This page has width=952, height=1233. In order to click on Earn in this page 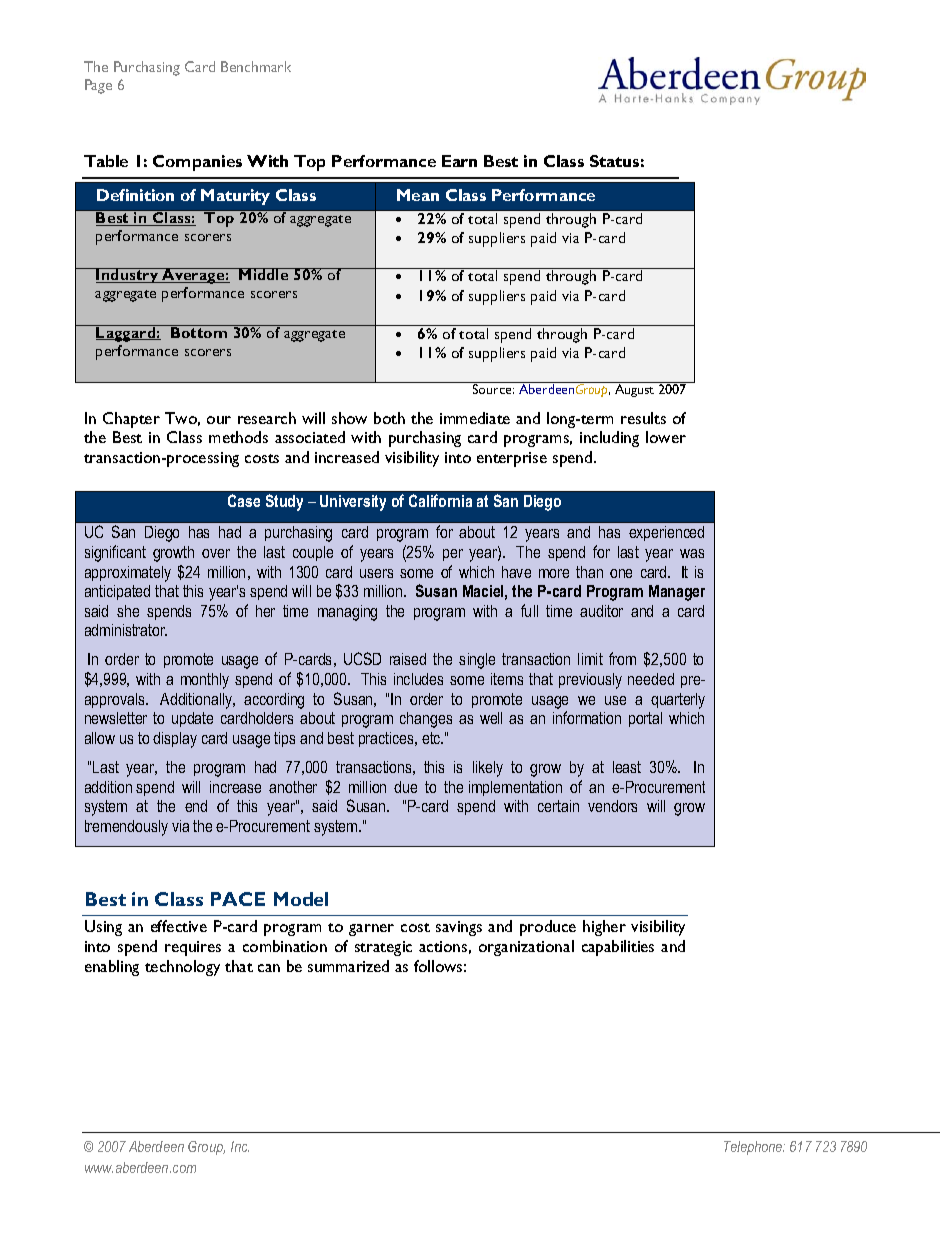, I will do `click(459, 161)`.
